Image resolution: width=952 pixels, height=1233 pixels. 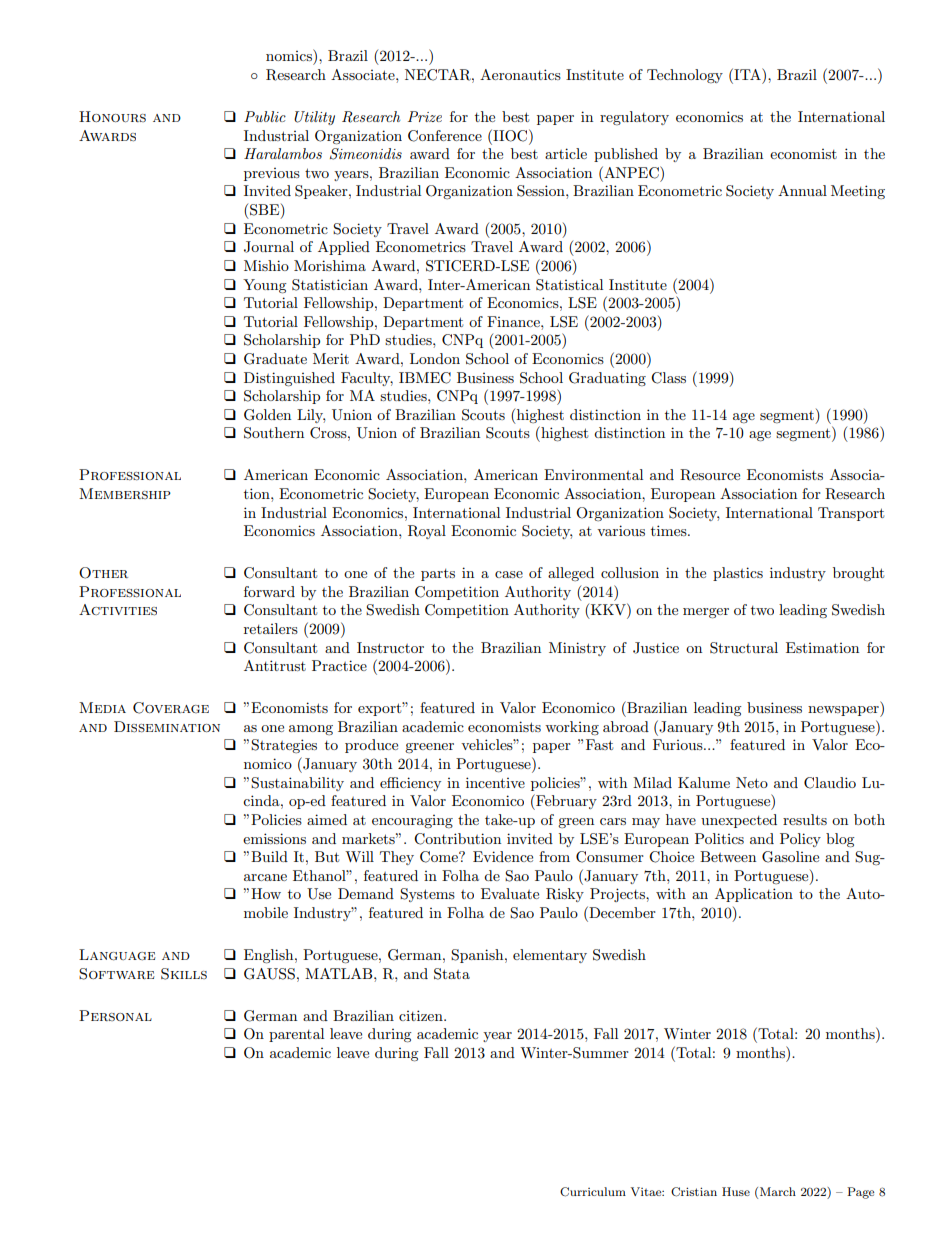 I want to click on Utility, so click(x=314, y=118).
